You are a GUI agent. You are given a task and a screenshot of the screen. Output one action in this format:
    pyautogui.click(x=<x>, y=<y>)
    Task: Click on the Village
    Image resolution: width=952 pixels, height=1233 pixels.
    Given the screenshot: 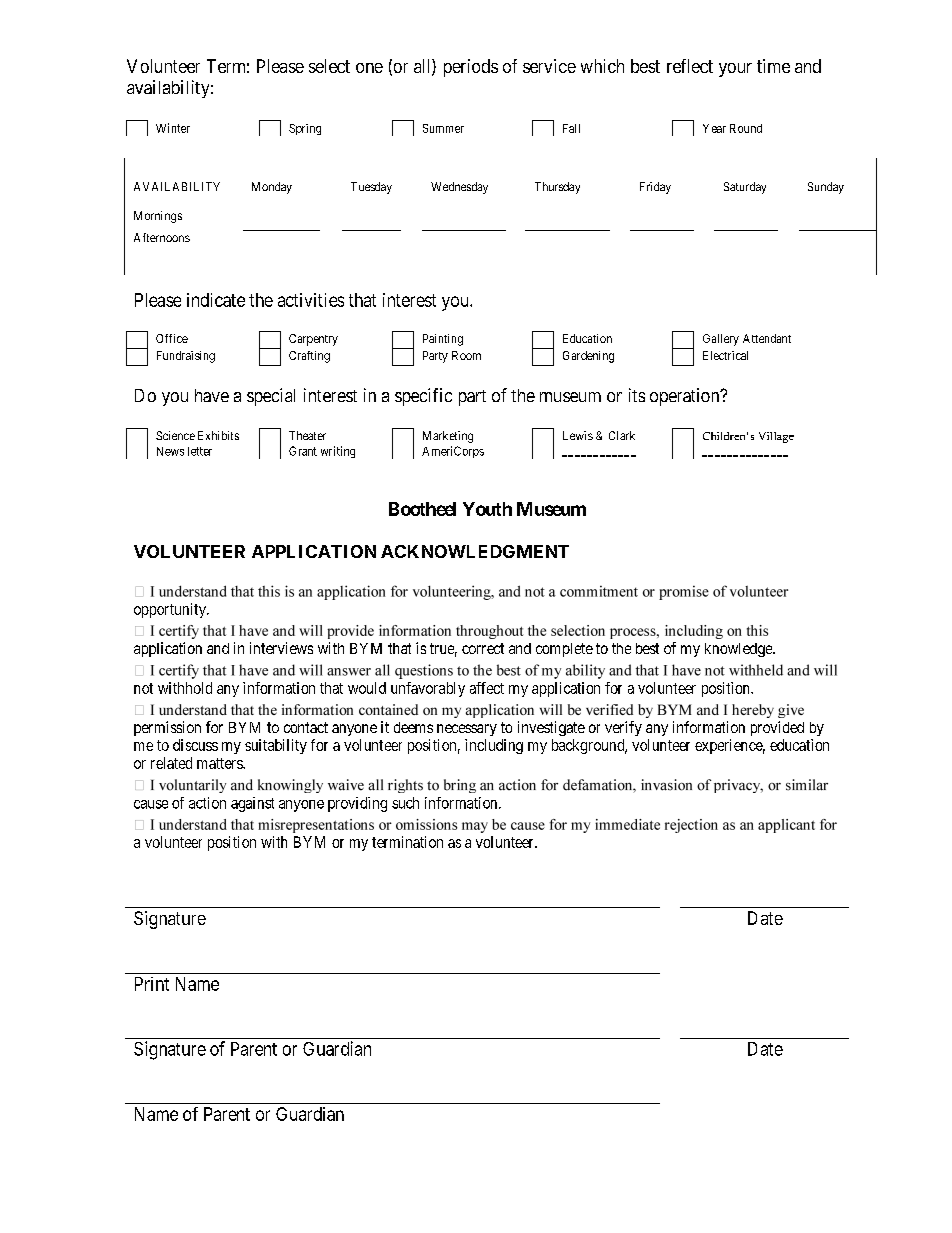 What is the action you would take?
    pyautogui.click(x=776, y=437)
